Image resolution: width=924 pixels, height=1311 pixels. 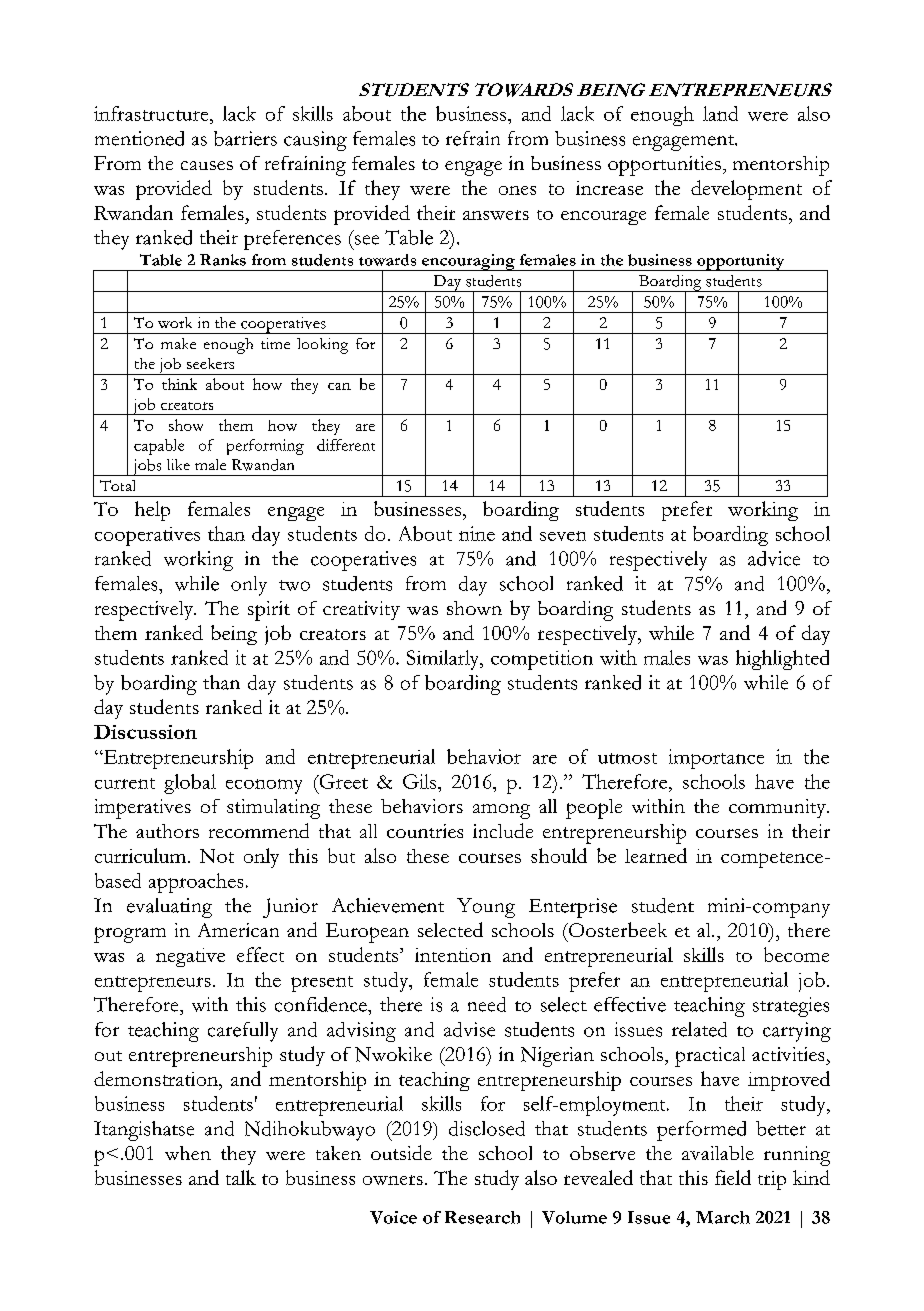 I want to click on causes, so click(x=207, y=165).
